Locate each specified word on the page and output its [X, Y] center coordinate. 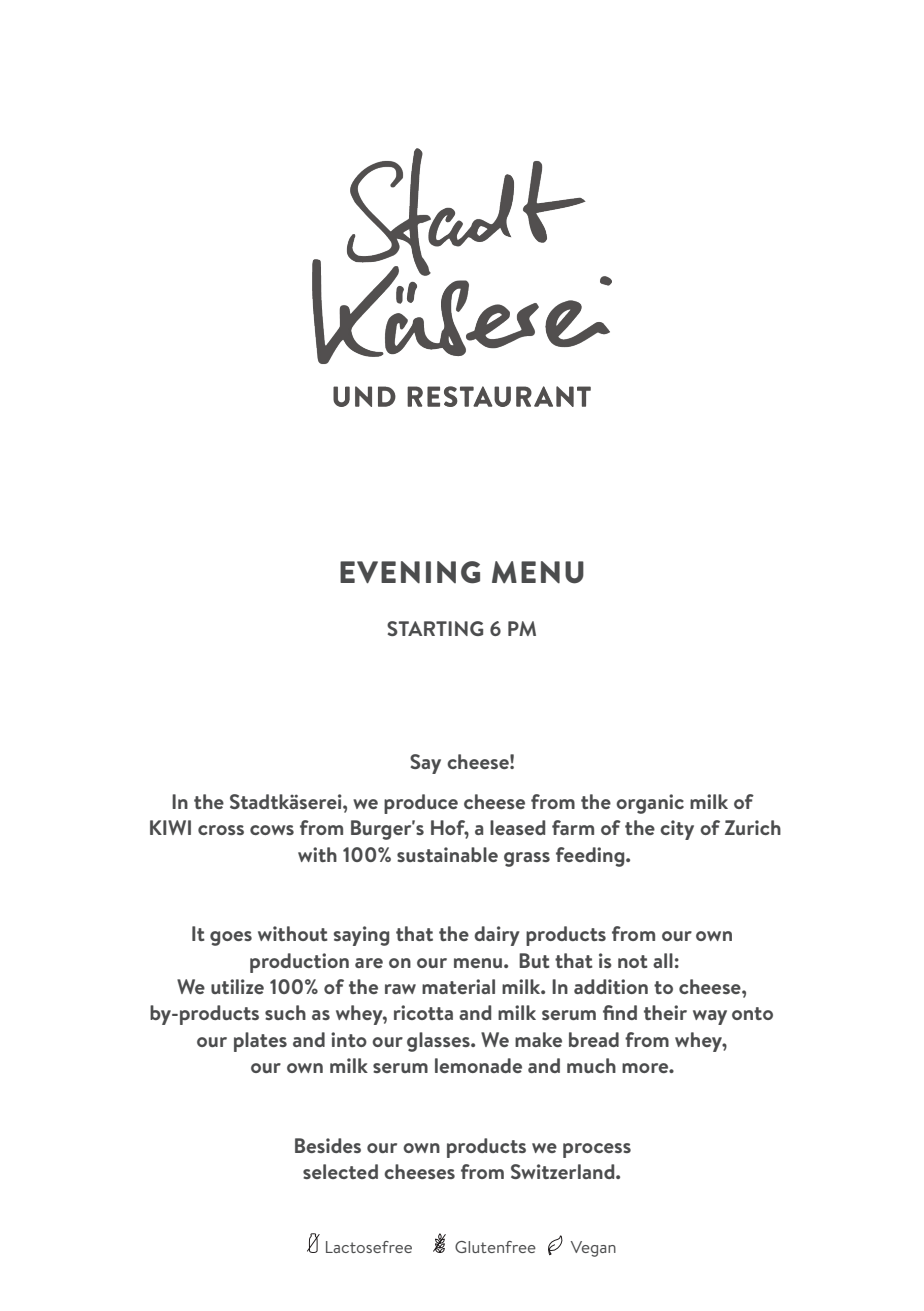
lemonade [478, 1065]
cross [221, 830]
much [591, 1065]
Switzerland [564, 1171]
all [663, 960]
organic [650, 804]
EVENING [410, 572]
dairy [497, 936]
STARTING [435, 628]
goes [231, 938]
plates [260, 1042]
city [677, 830]
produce [421, 804]
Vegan [593, 1249]
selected [340, 1171]
